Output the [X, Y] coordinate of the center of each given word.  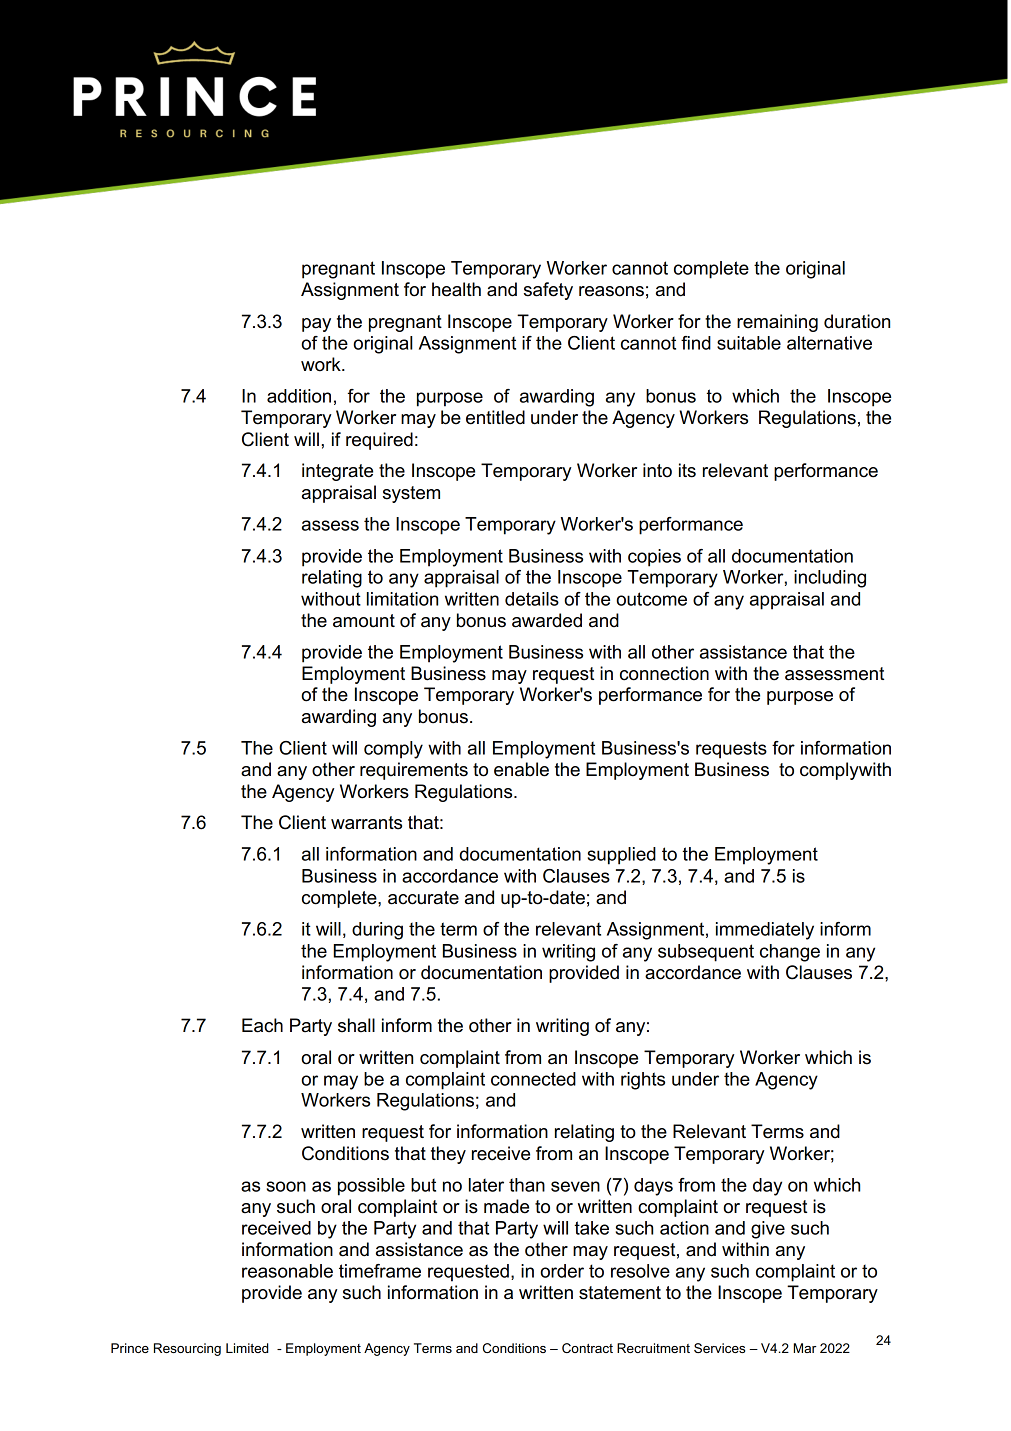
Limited [247, 1348]
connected [533, 1079]
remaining [777, 323]
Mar [805, 1348]
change [790, 953]
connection [664, 673]
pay [316, 325]
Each [262, 1025]
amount [364, 621]
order [562, 1271]
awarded [547, 620]
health [456, 289]
